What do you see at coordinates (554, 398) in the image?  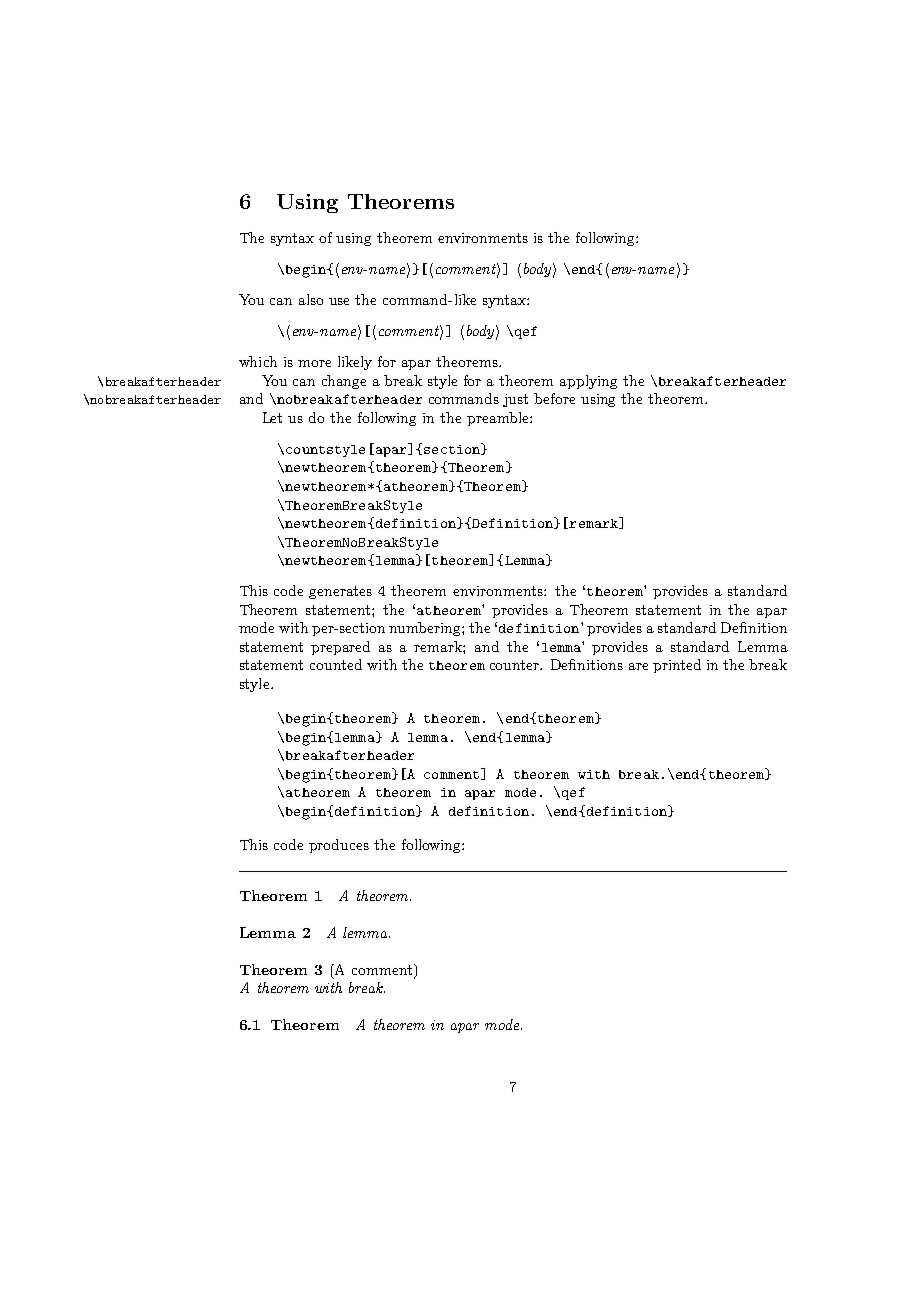 I see `before` at bounding box center [554, 398].
